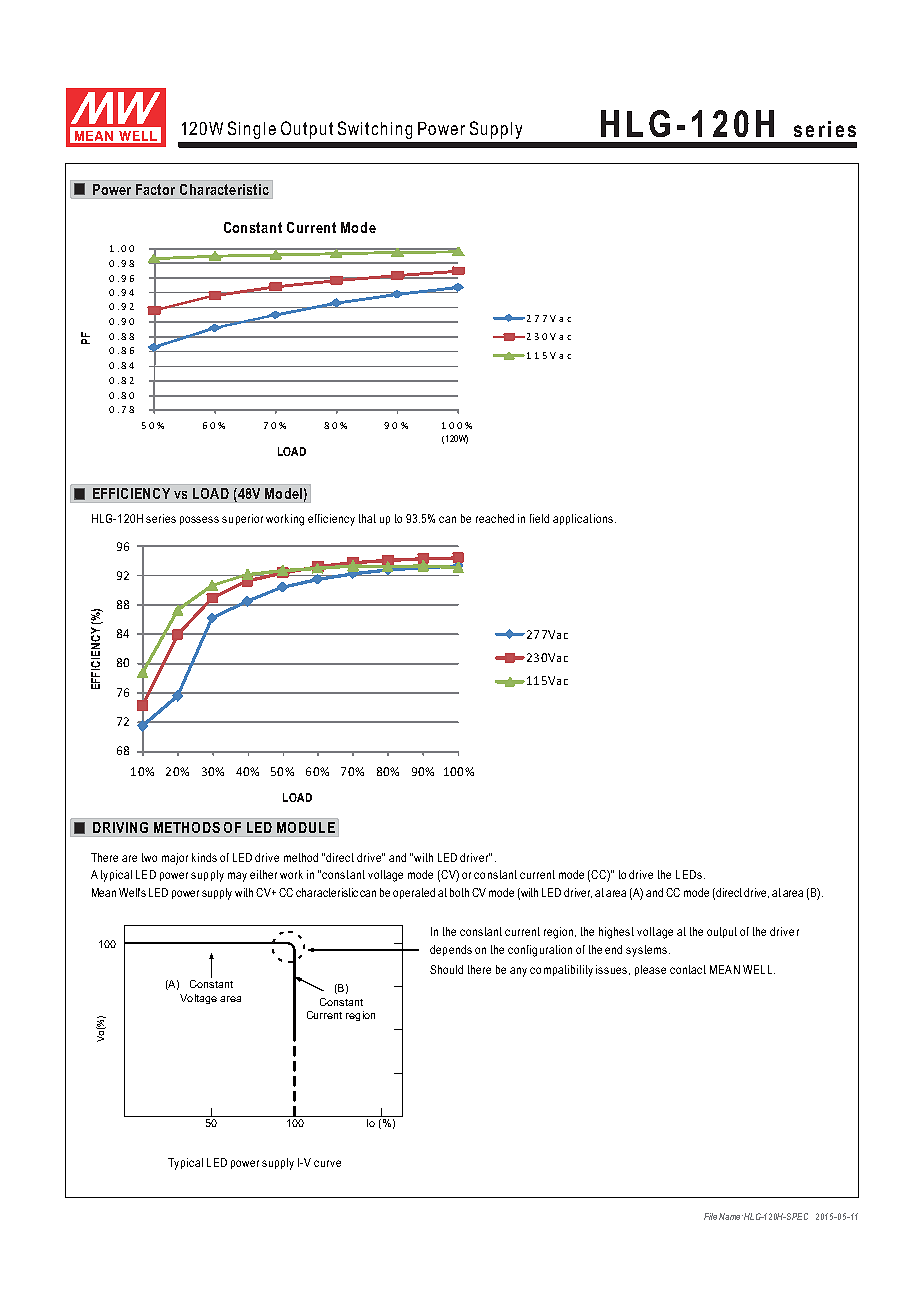  What do you see at coordinates (375, 130) in the screenshot?
I see `Switching` at bounding box center [375, 130].
